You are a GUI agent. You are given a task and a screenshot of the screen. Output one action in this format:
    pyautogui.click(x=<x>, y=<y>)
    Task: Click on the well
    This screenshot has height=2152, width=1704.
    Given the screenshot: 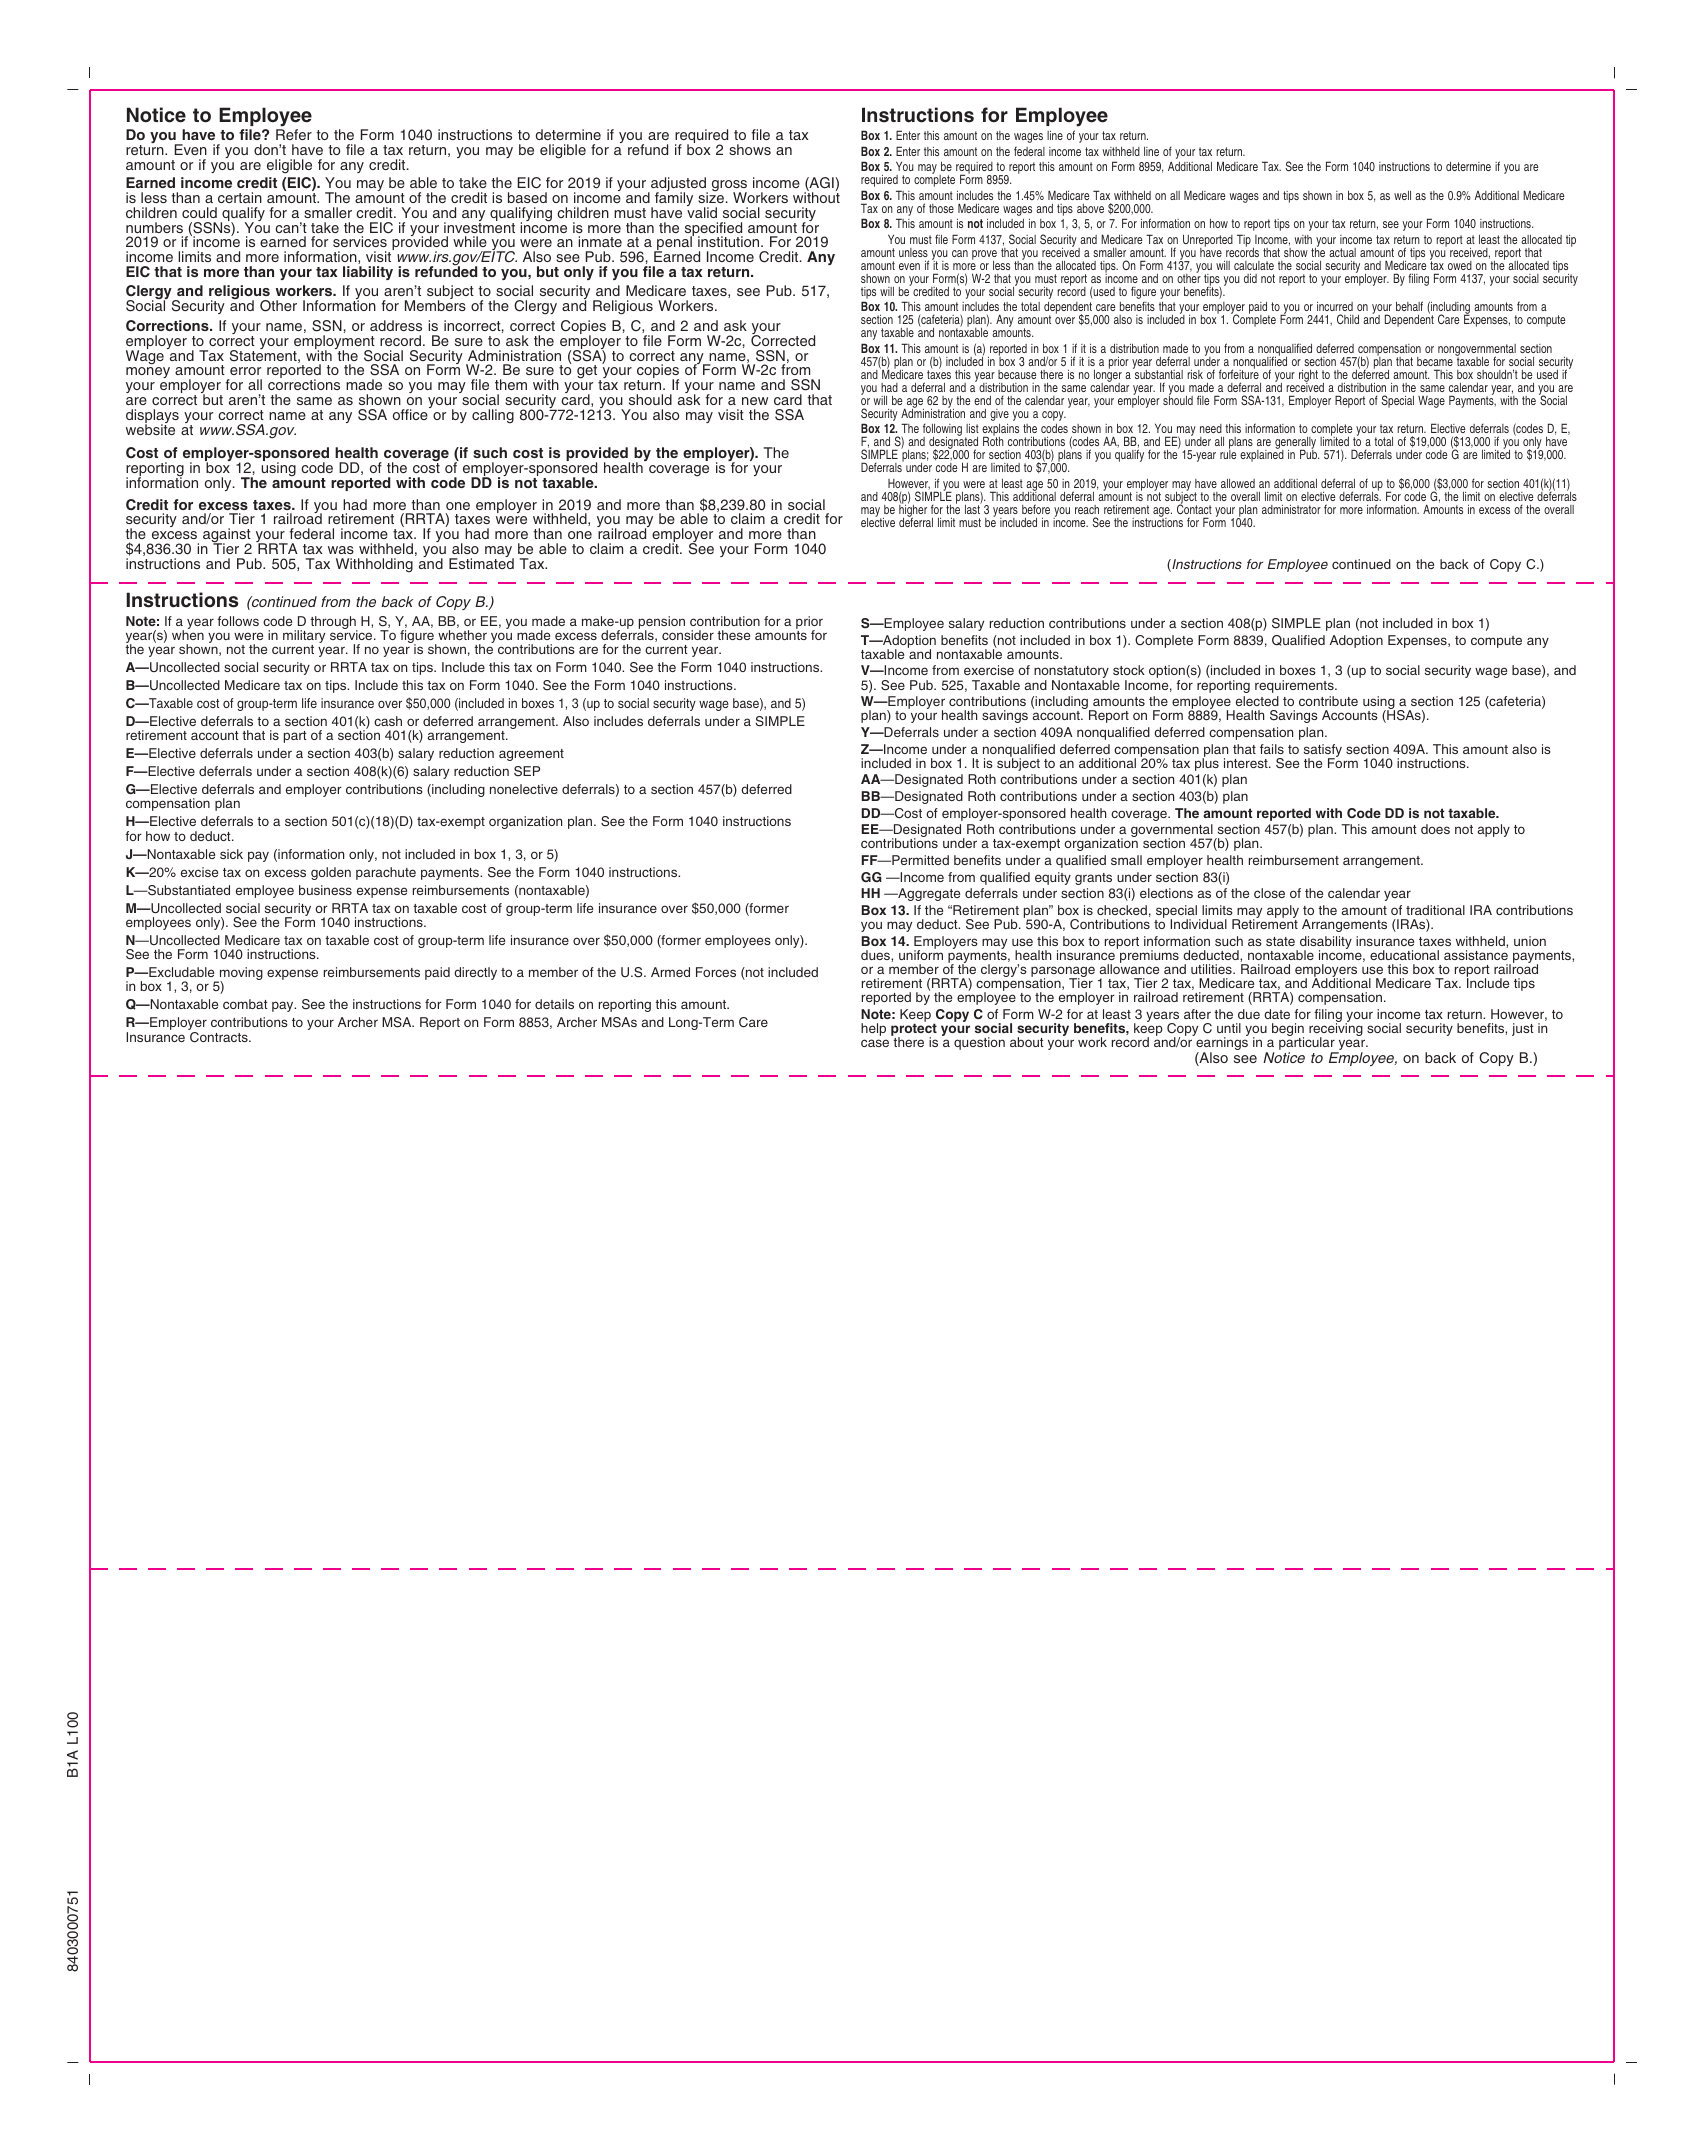 What is the action you would take?
    pyautogui.click(x=1402, y=195)
